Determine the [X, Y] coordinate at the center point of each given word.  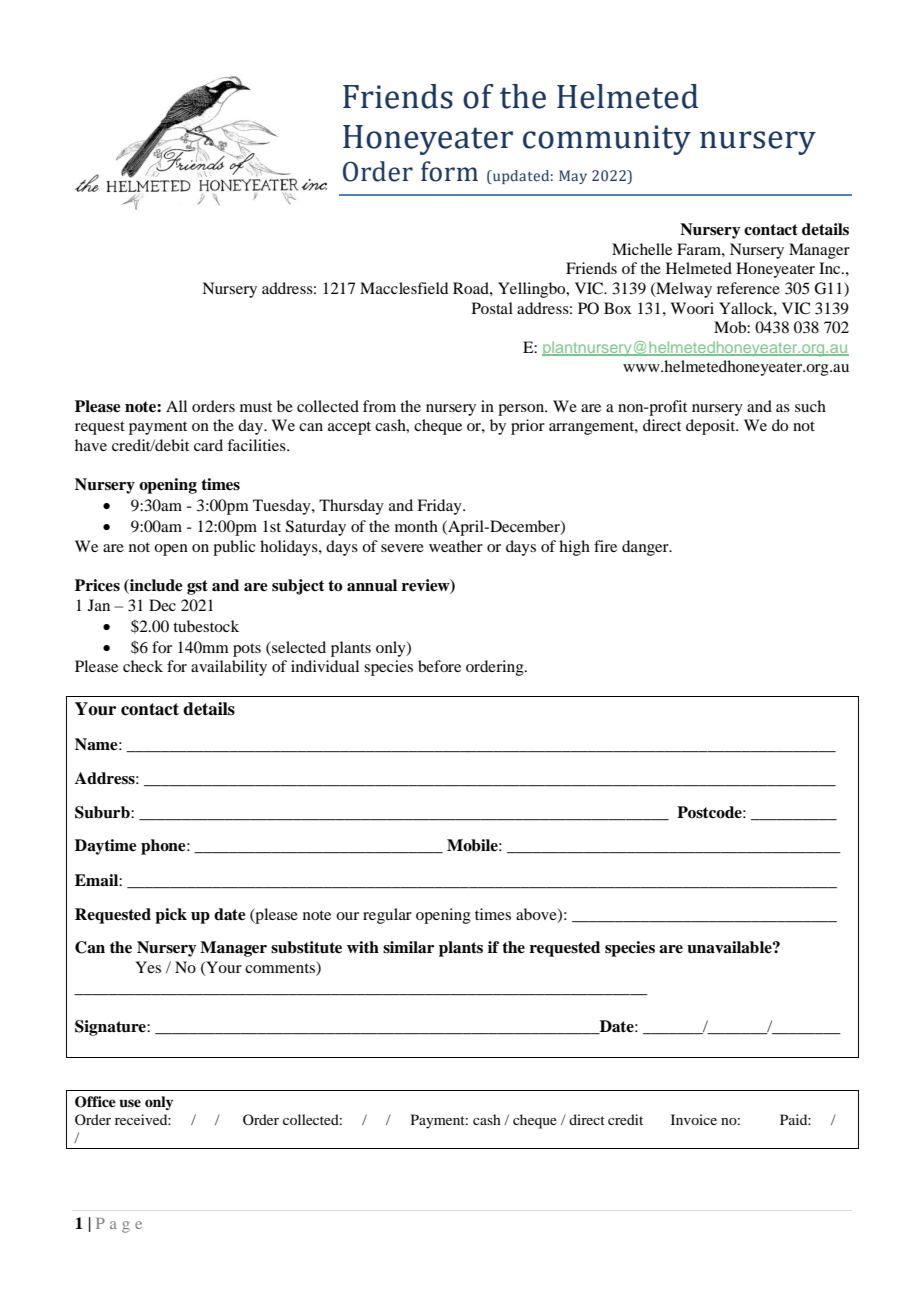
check [143, 666]
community [607, 140]
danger [646, 548]
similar [408, 947]
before [439, 666]
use [130, 1103]
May [573, 177]
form [449, 171]
